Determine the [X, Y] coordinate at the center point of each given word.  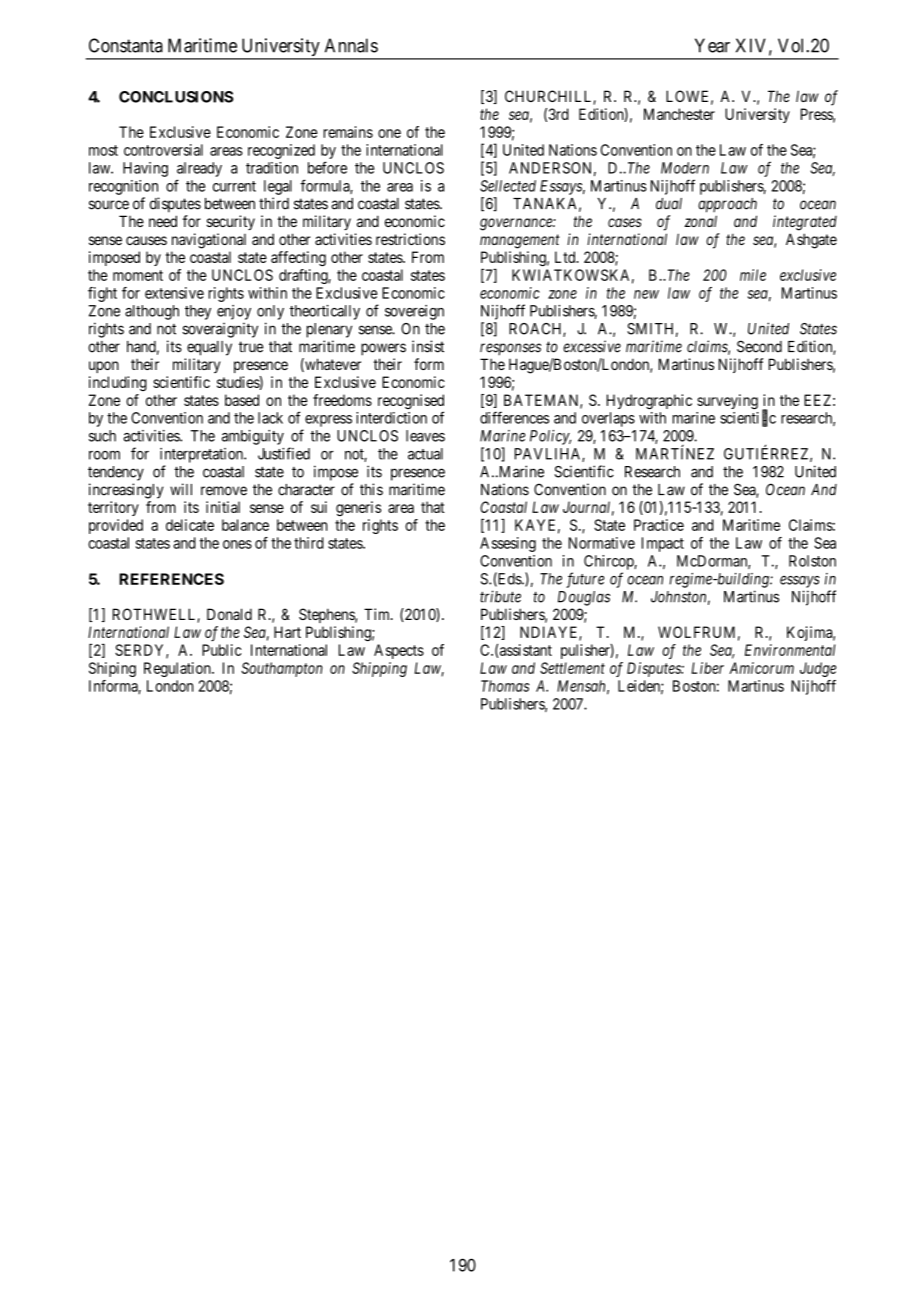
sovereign [414, 312]
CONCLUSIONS [176, 97]
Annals [351, 45]
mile [753, 275]
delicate [190, 525]
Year [712, 45]
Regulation [178, 669]
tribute [500, 596]
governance [517, 224]
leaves [425, 436]
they [198, 312]
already [199, 169]
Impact [663, 544]
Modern [685, 168]
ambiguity [253, 437]
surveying [727, 401]
